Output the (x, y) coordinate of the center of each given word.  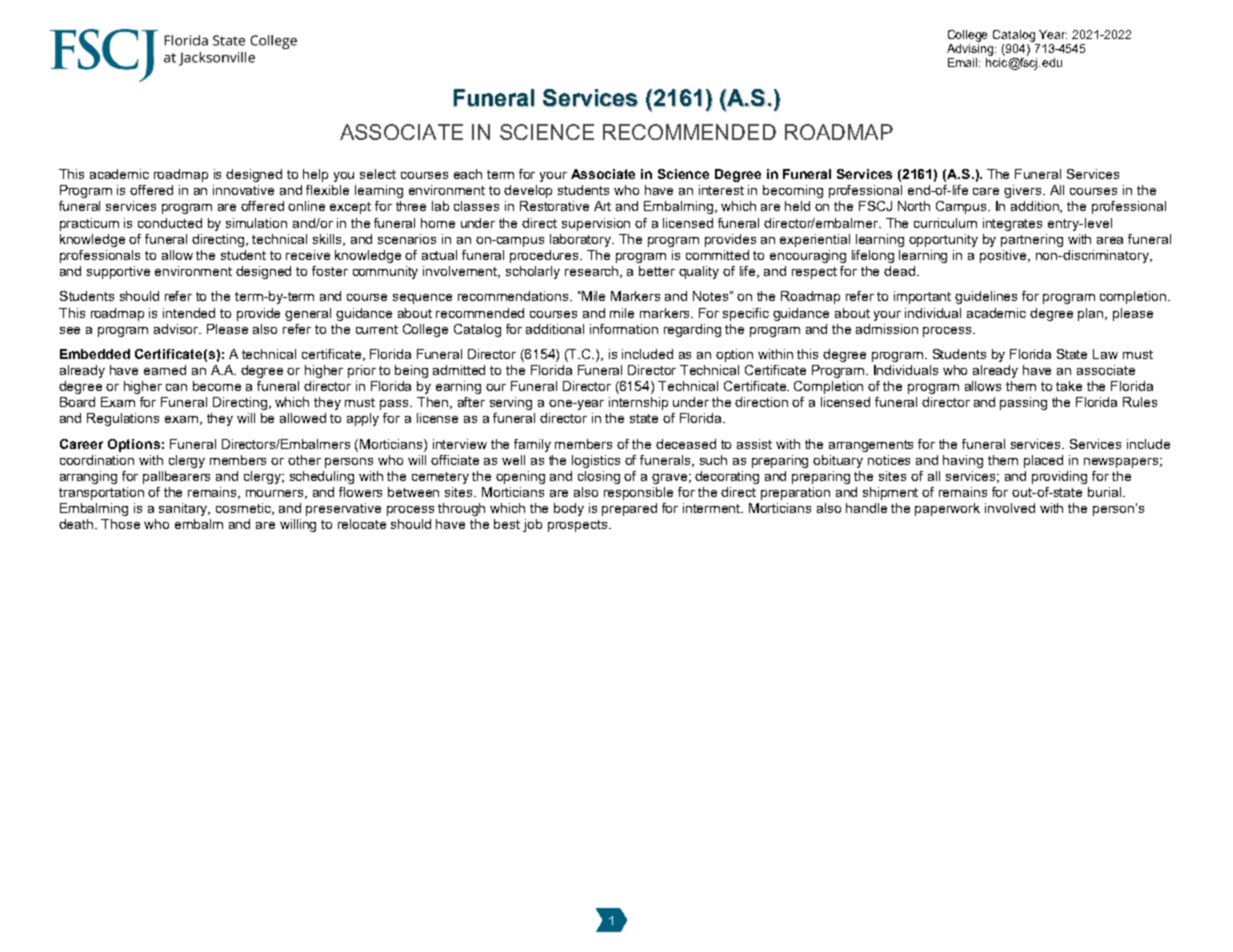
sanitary (184, 509)
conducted (170, 223)
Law (1105, 354)
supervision (596, 224)
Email (964, 62)
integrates (1012, 224)
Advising (971, 48)
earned (165, 370)
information (624, 329)
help (315, 175)
